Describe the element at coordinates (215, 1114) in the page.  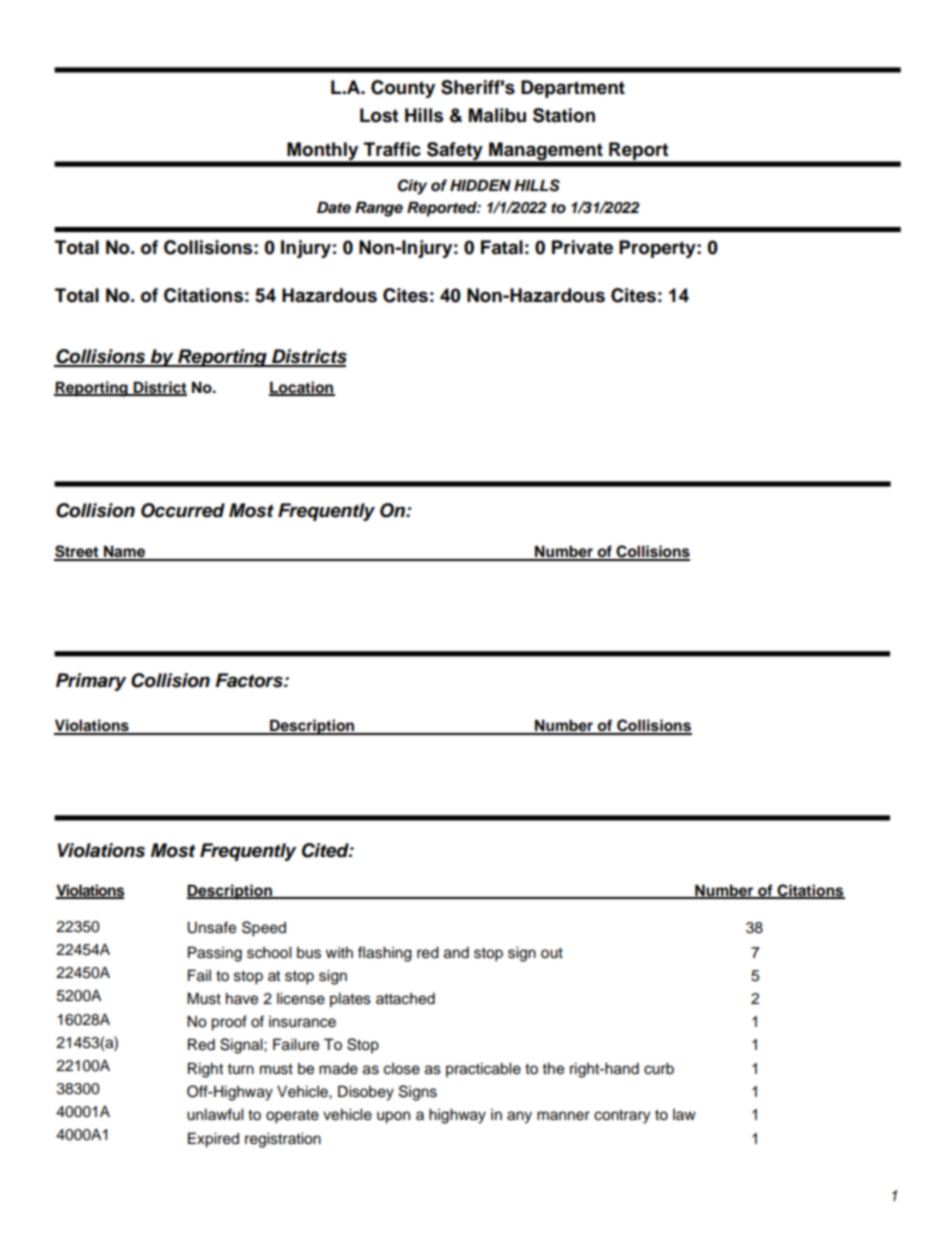
I see `unlawful` at that location.
